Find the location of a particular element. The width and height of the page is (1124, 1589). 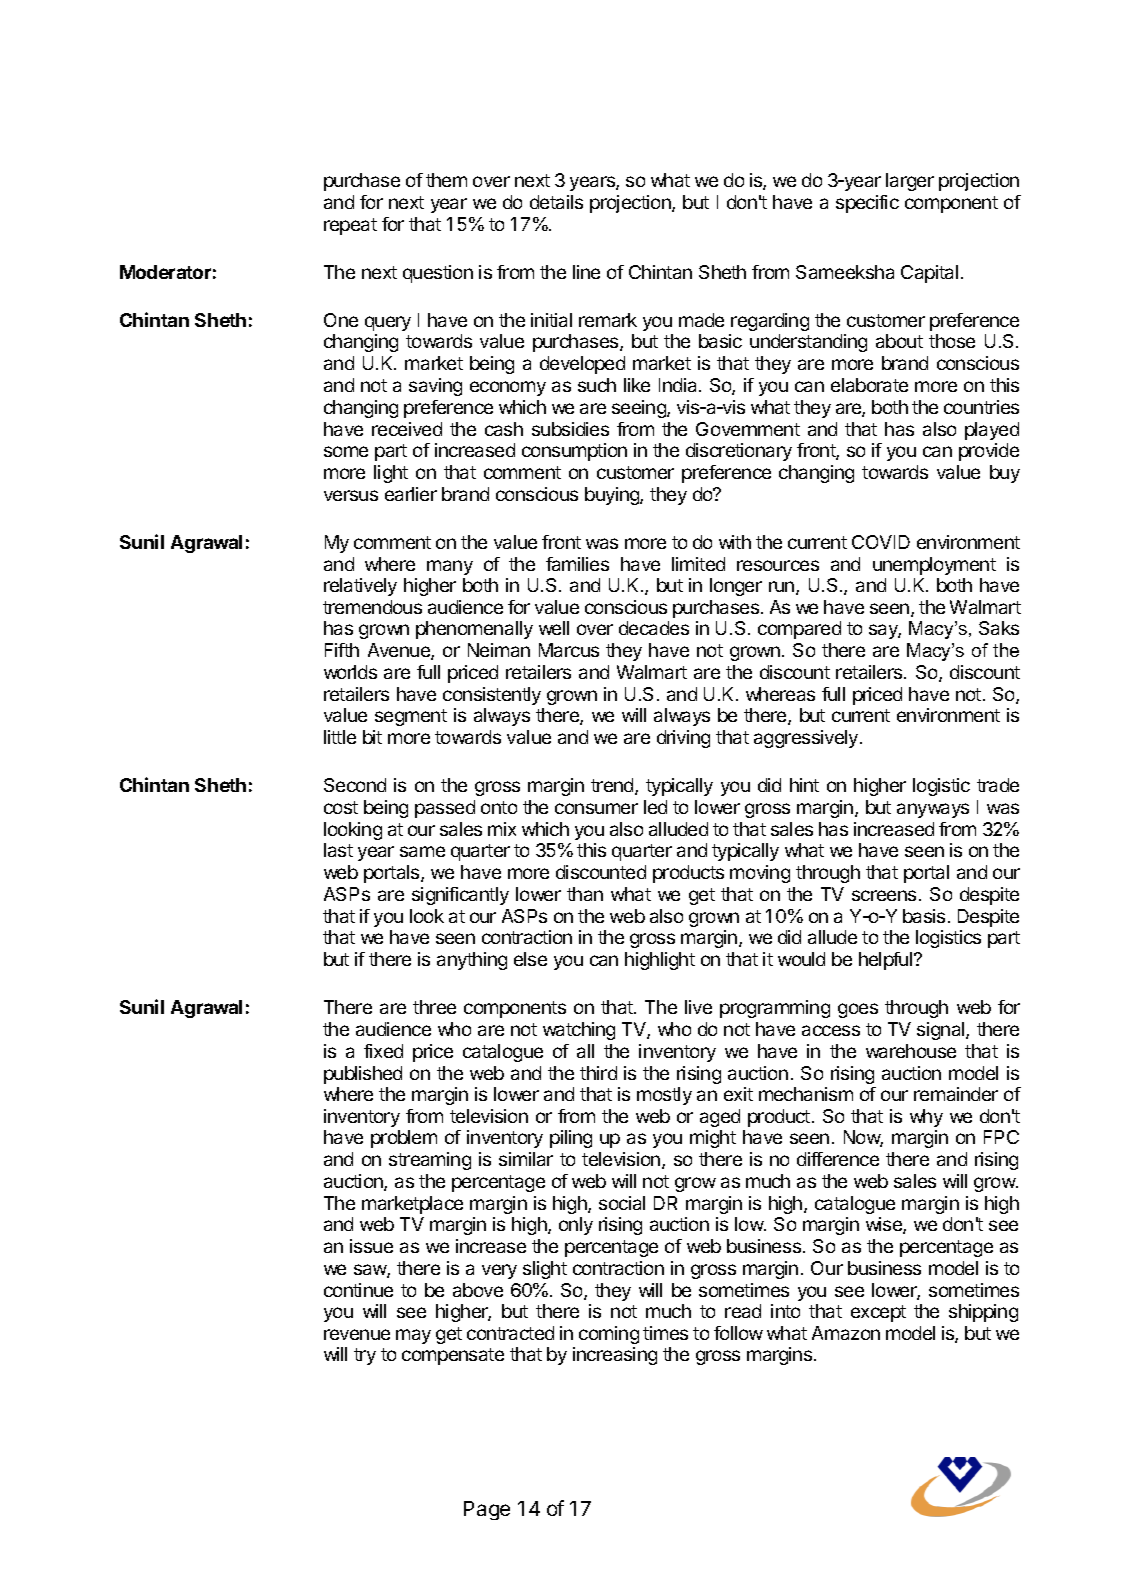

passed is located at coordinates (445, 809).
